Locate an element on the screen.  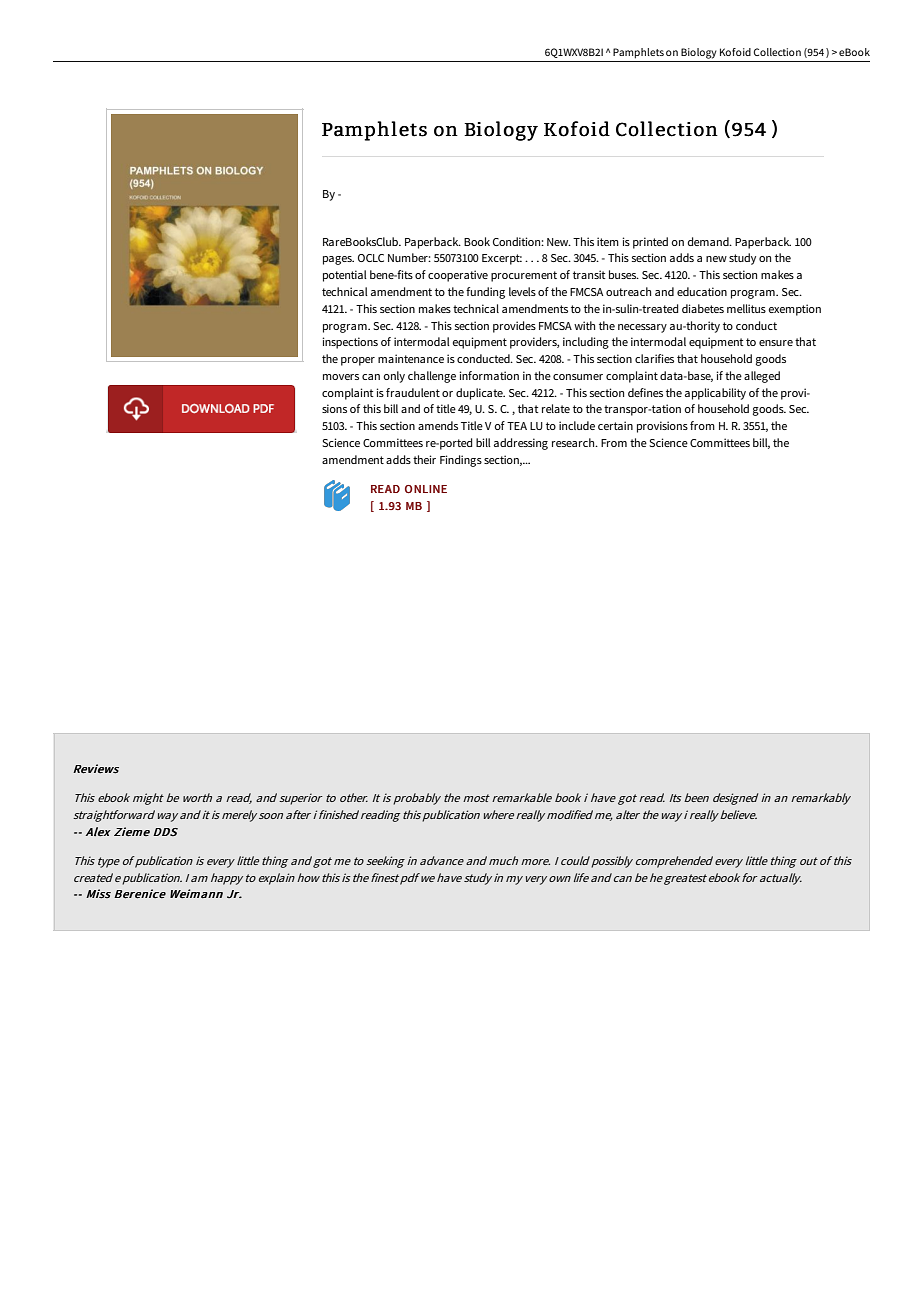
applicability is located at coordinates (715, 394).
